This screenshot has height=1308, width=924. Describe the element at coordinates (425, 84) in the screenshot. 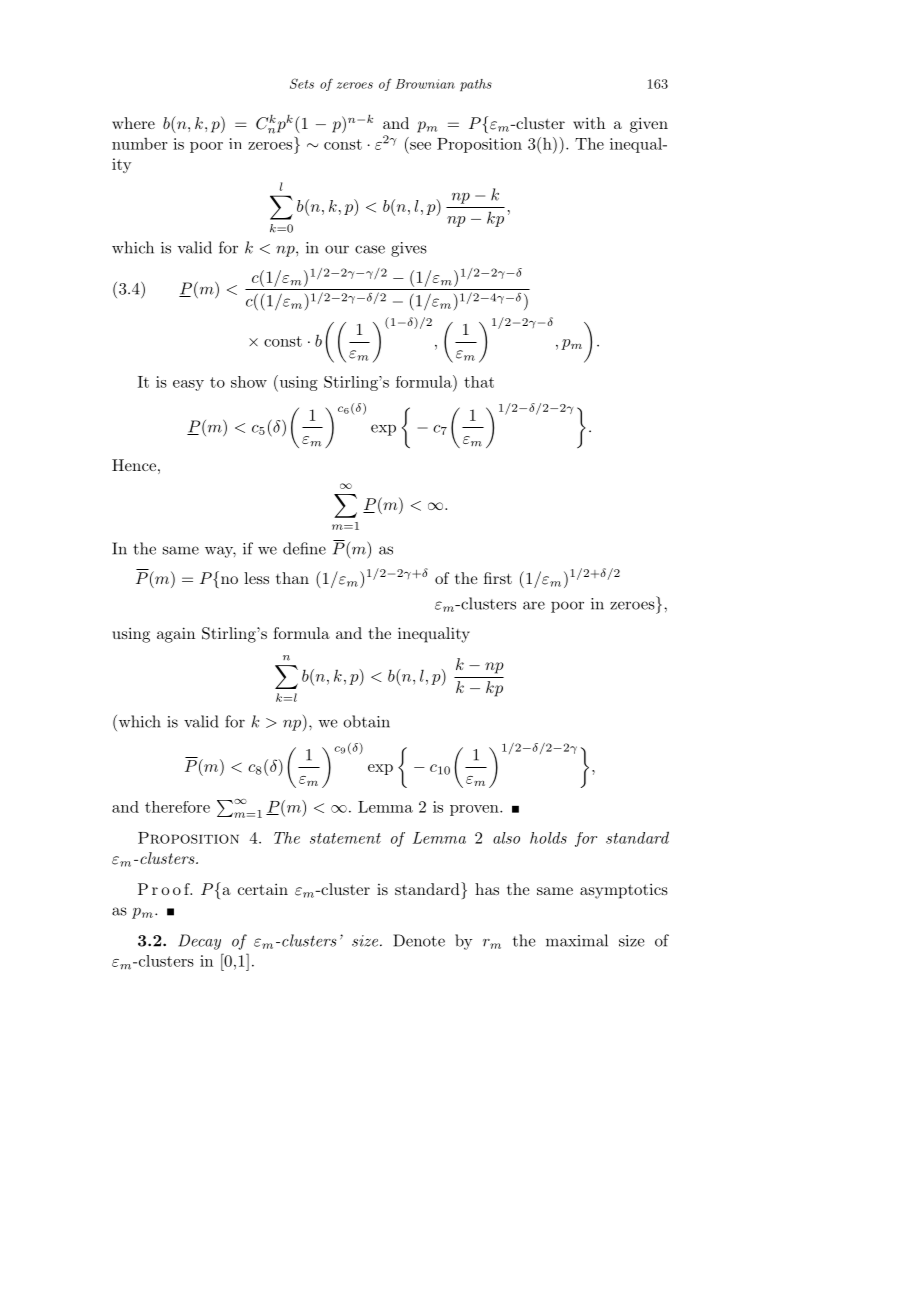

I see `Brownian` at that location.
